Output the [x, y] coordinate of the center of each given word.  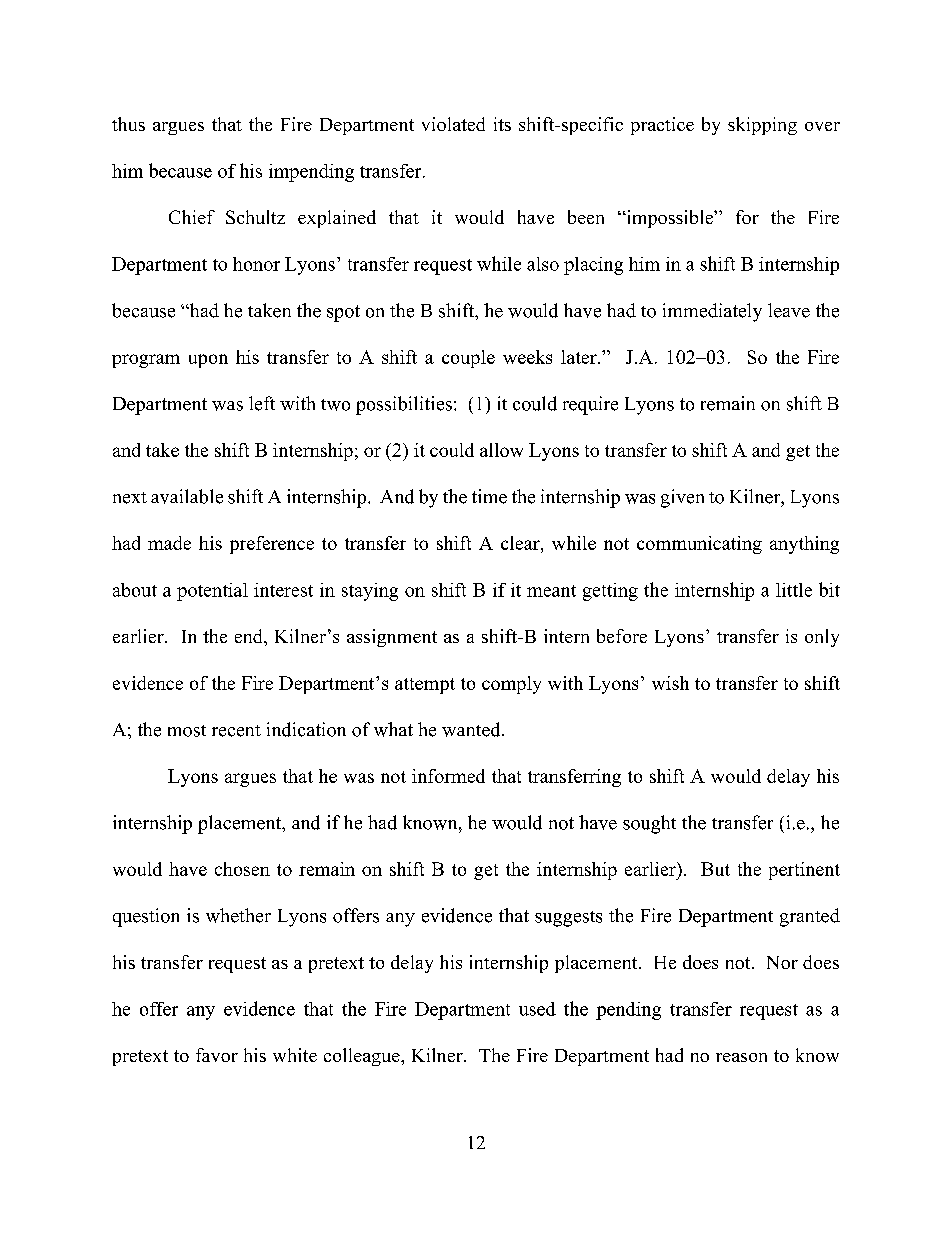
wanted [472, 729]
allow [501, 450]
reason [741, 1057]
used [537, 1009]
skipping [762, 126]
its [502, 124]
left [262, 403]
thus [128, 124]
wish [670, 683]
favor [217, 1055]
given [682, 498]
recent [236, 731]
